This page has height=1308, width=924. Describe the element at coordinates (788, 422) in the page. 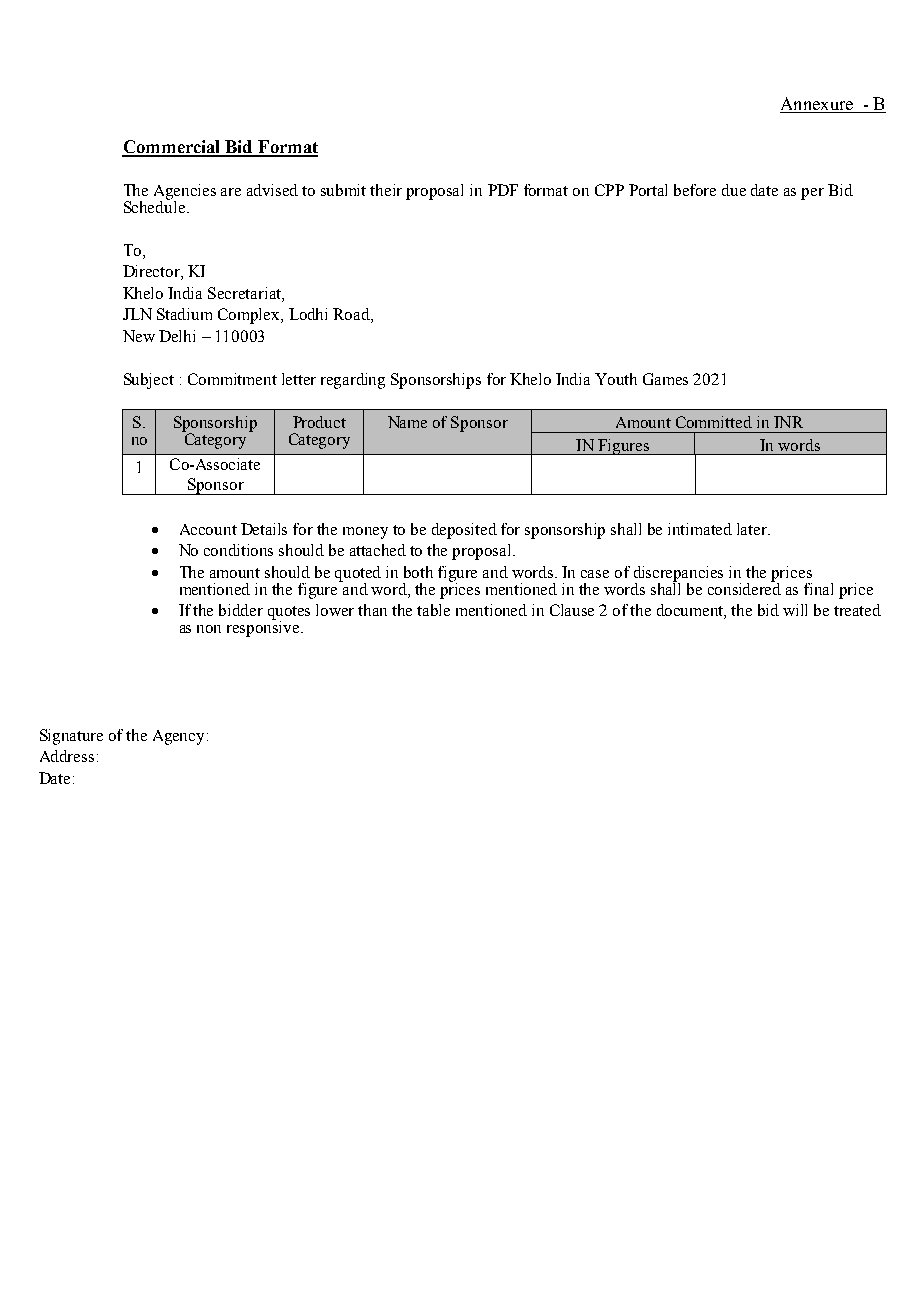

I see `INR` at that location.
